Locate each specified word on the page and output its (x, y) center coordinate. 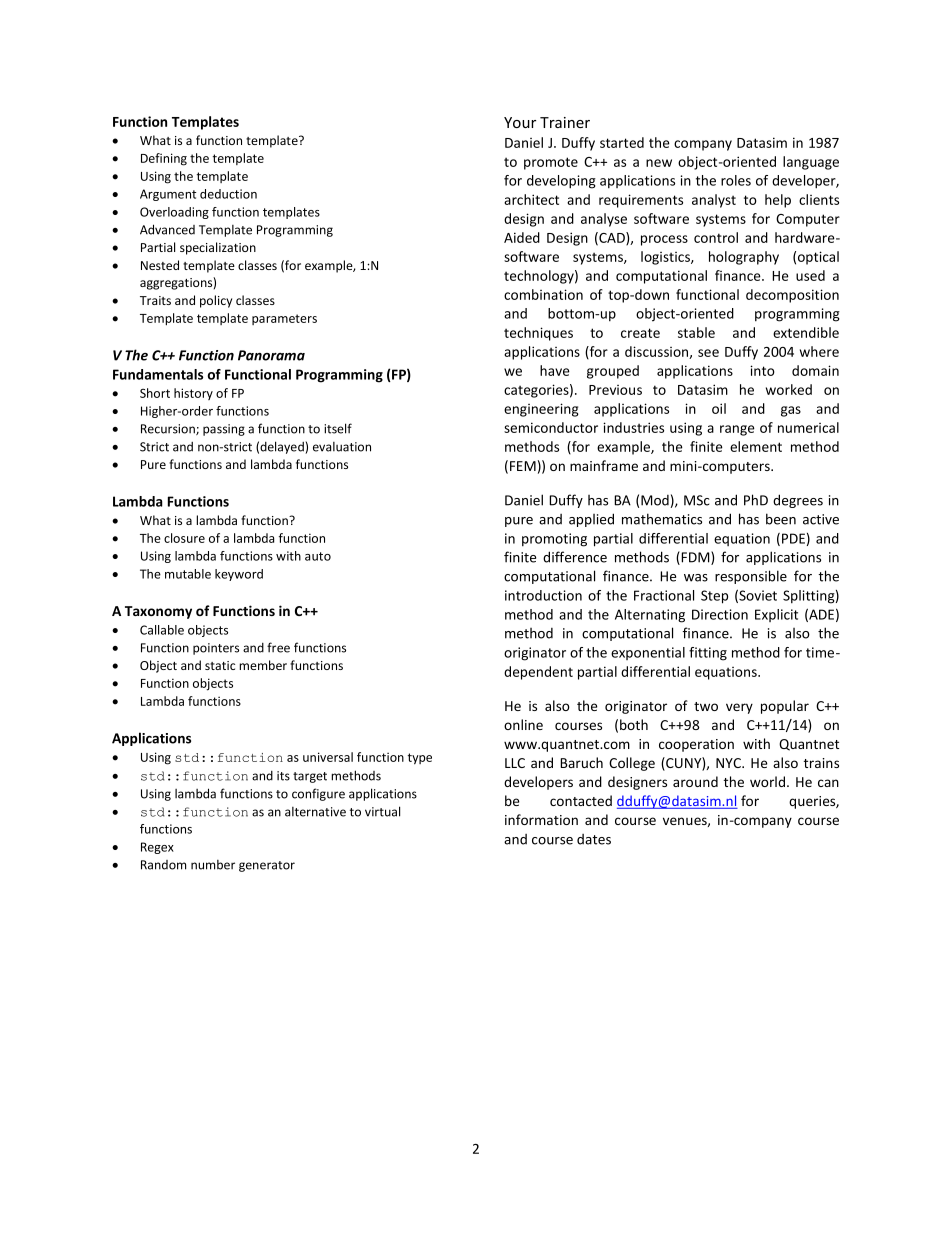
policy (216, 301)
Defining (164, 159)
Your (520, 122)
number (213, 865)
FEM (523, 466)
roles (736, 180)
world (767, 781)
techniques (538, 334)
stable (696, 332)
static (220, 665)
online (523, 724)
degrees (798, 501)
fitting (708, 654)
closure (184, 538)
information (541, 819)
